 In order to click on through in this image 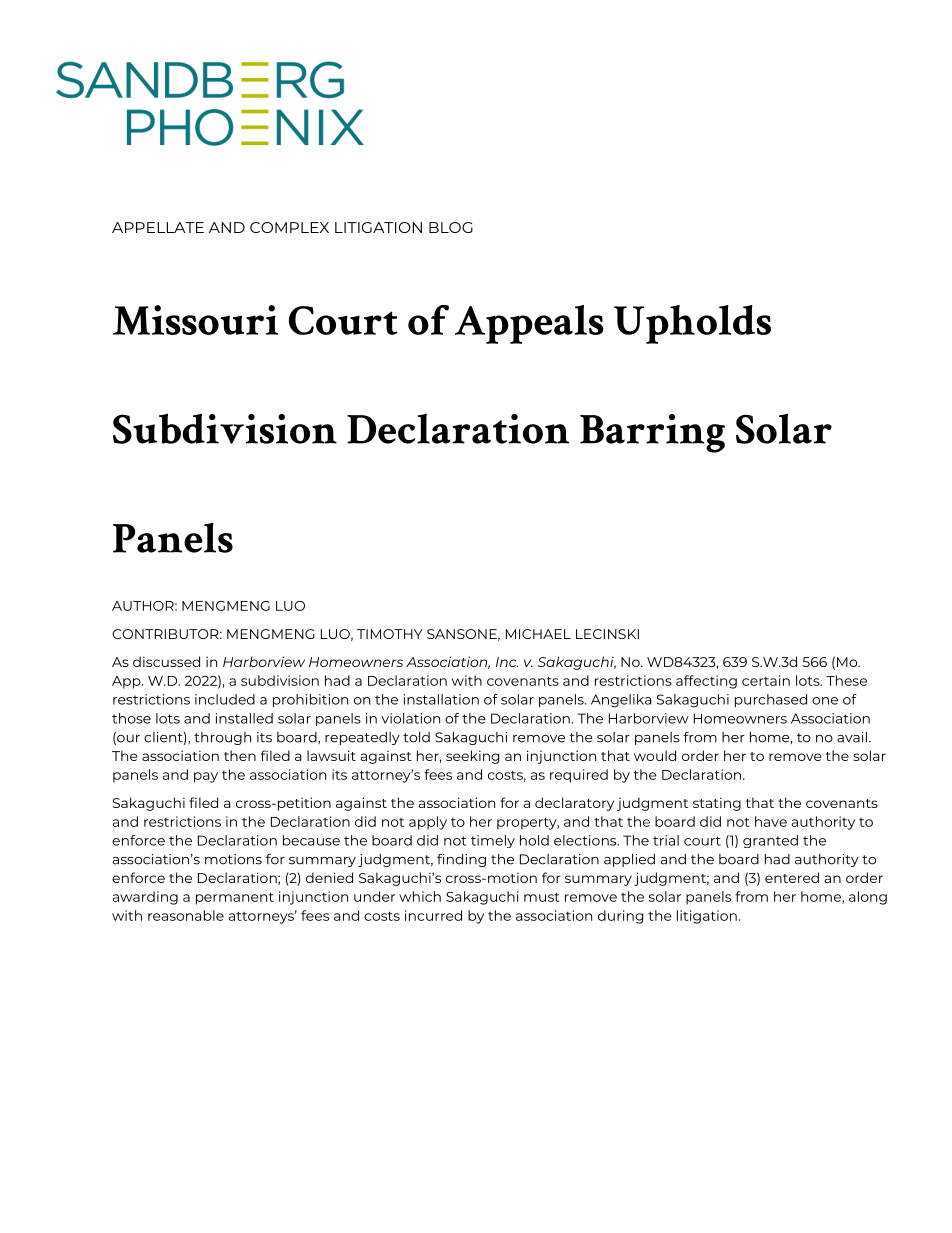, I will do `click(222, 738)`.
